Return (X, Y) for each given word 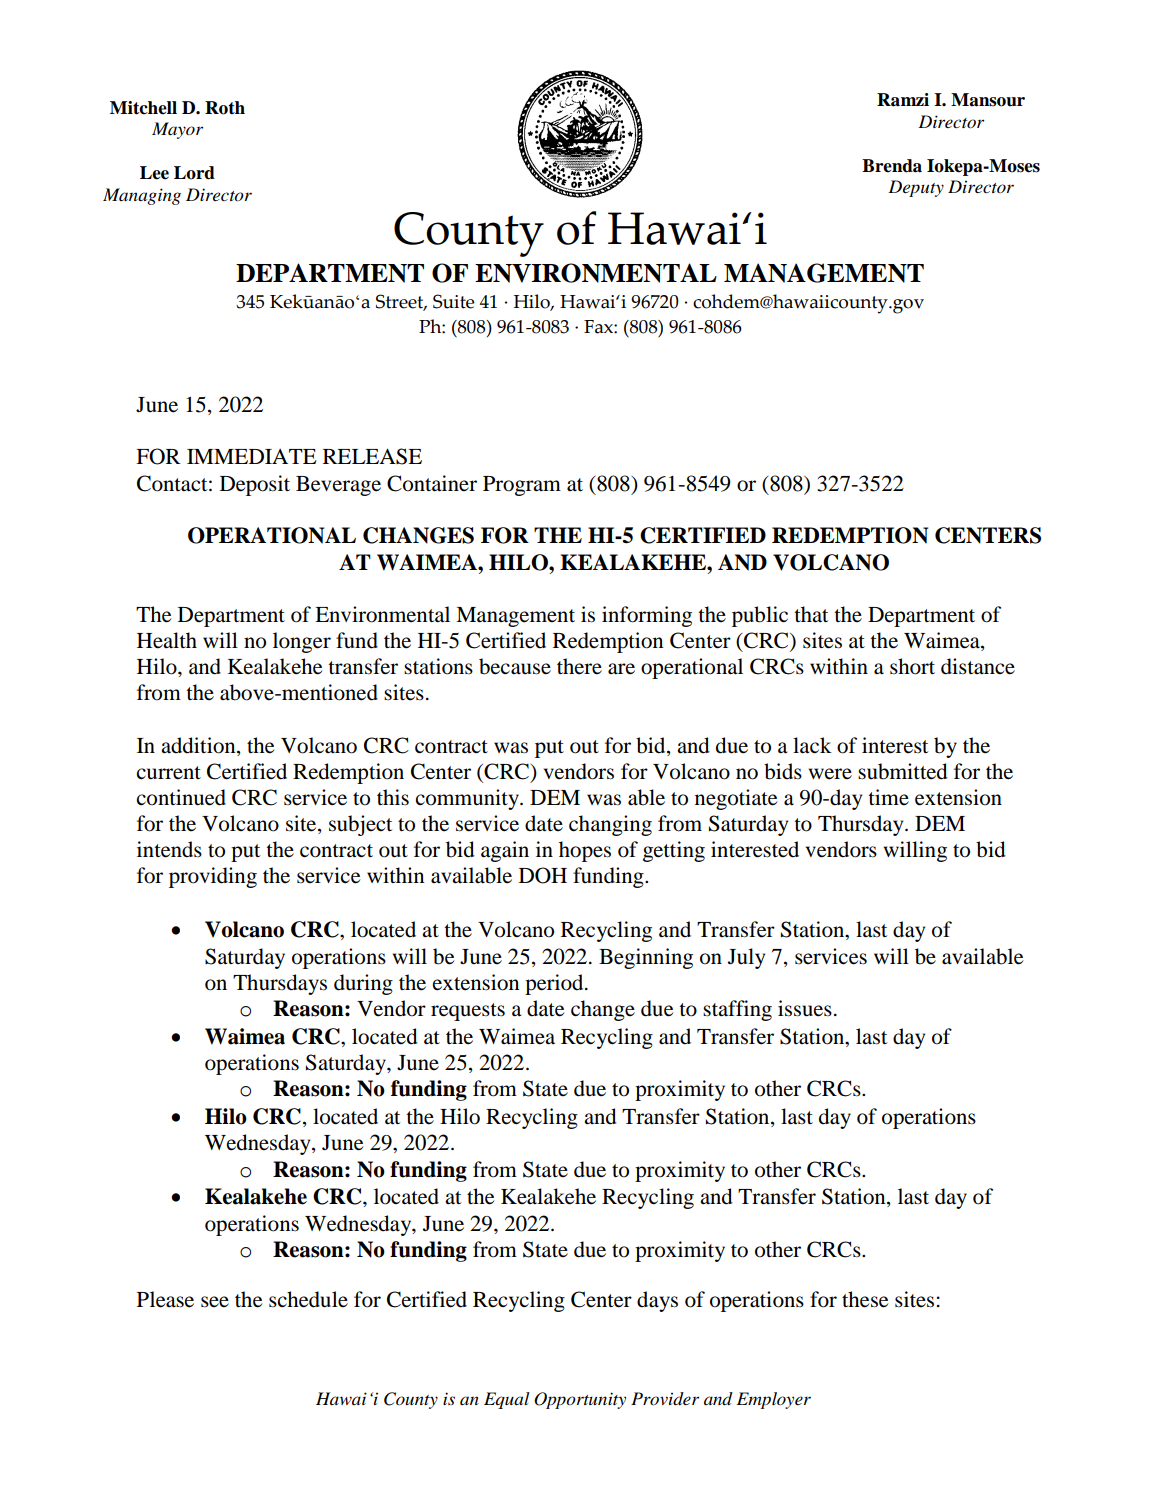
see (215, 1302)
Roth (225, 108)
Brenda (892, 166)
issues (805, 1008)
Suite (453, 301)
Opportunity (580, 1400)
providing (213, 877)
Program (522, 486)
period (555, 984)
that (811, 614)
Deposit (255, 485)
